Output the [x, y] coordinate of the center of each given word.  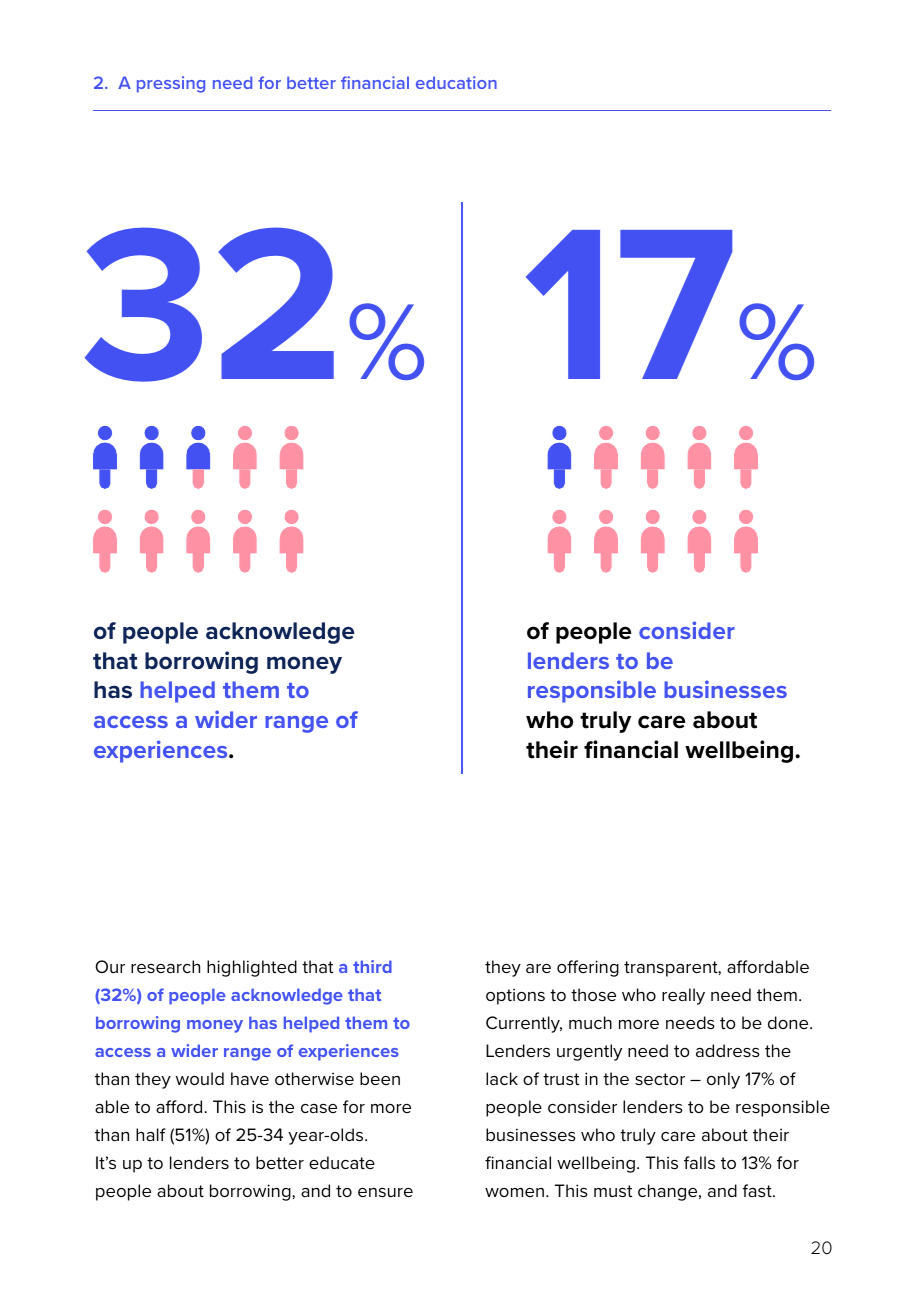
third [372, 966]
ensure [385, 1192]
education [456, 82]
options [515, 996]
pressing [171, 84]
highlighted [252, 968]
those [593, 994]
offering [588, 968]
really [683, 996]
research [165, 966]
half [151, 1134]
